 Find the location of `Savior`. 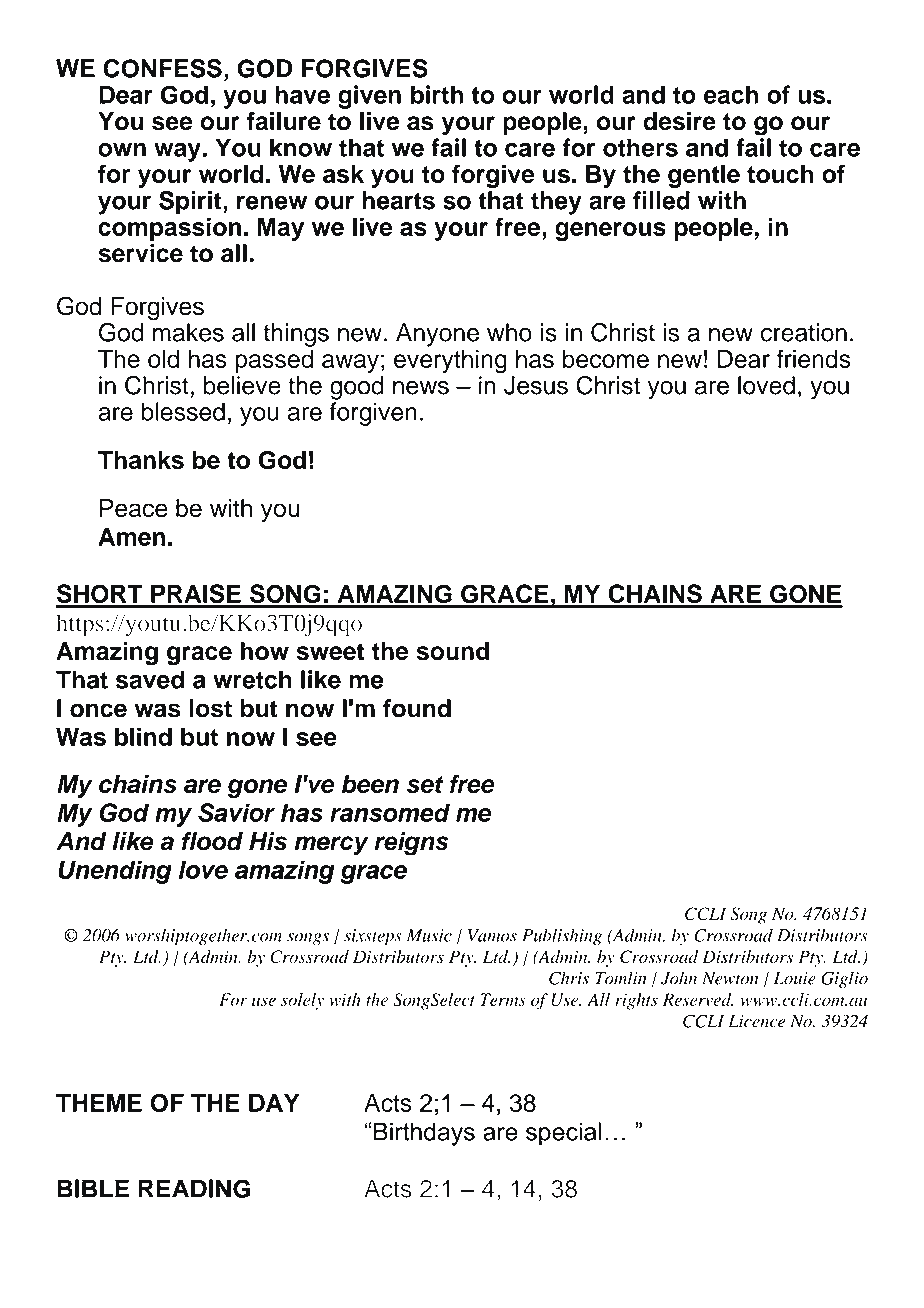

Savior is located at coordinates (236, 812).
